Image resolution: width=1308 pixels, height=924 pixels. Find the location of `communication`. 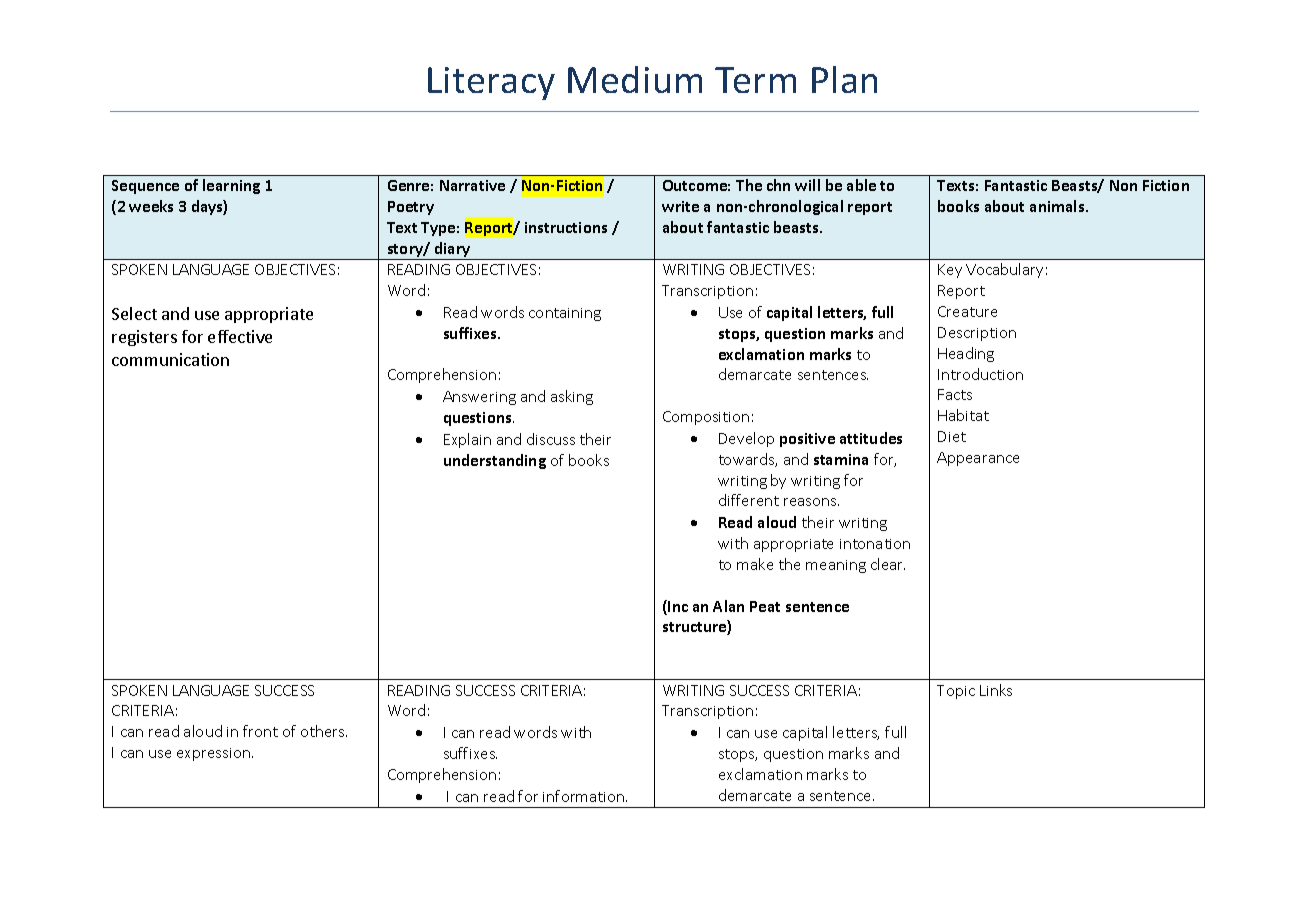

communication is located at coordinates (170, 359).
